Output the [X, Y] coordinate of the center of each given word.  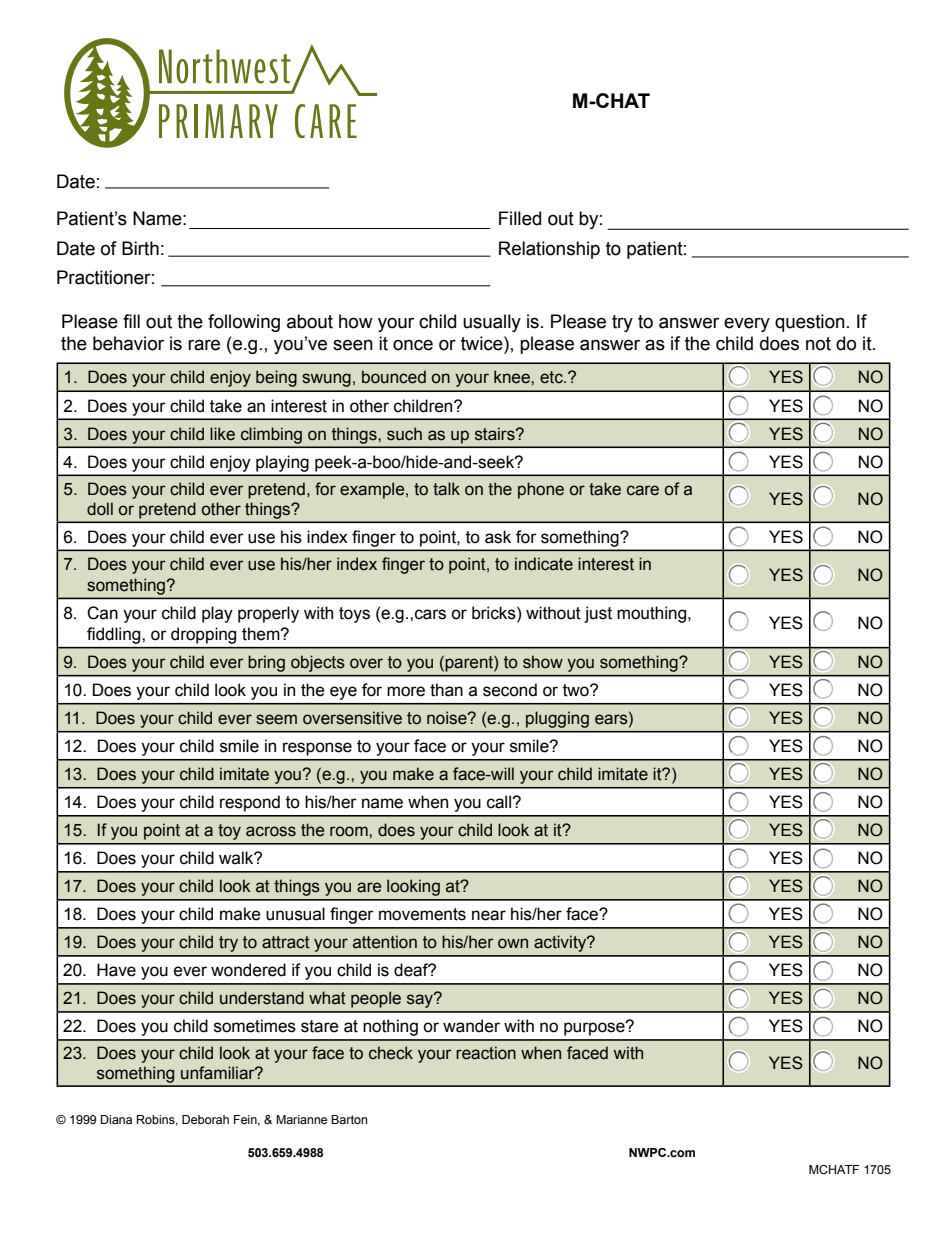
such [404, 434]
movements [422, 914]
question [810, 323]
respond [250, 803]
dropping [203, 635]
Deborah [205, 1119]
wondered [248, 970]
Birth [140, 248]
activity [561, 943]
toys [354, 615]
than [446, 690]
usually [492, 323]
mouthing [653, 614]
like [222, 434]
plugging [557, 719]
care [643, 490]
